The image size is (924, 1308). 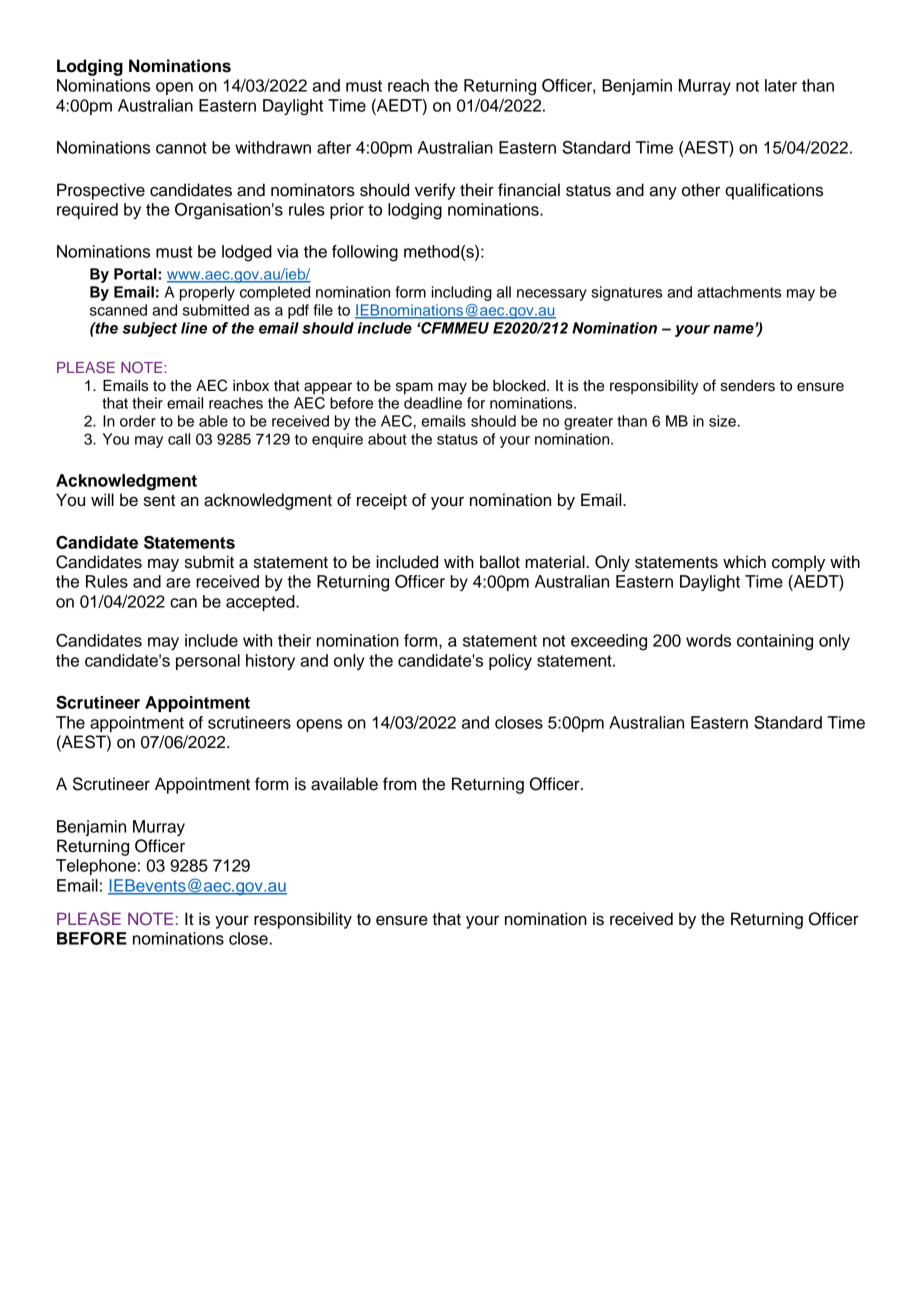 What do you see at coordinates (414, 388) in the page?
I see `spam` at bounding box center [414, 388].
